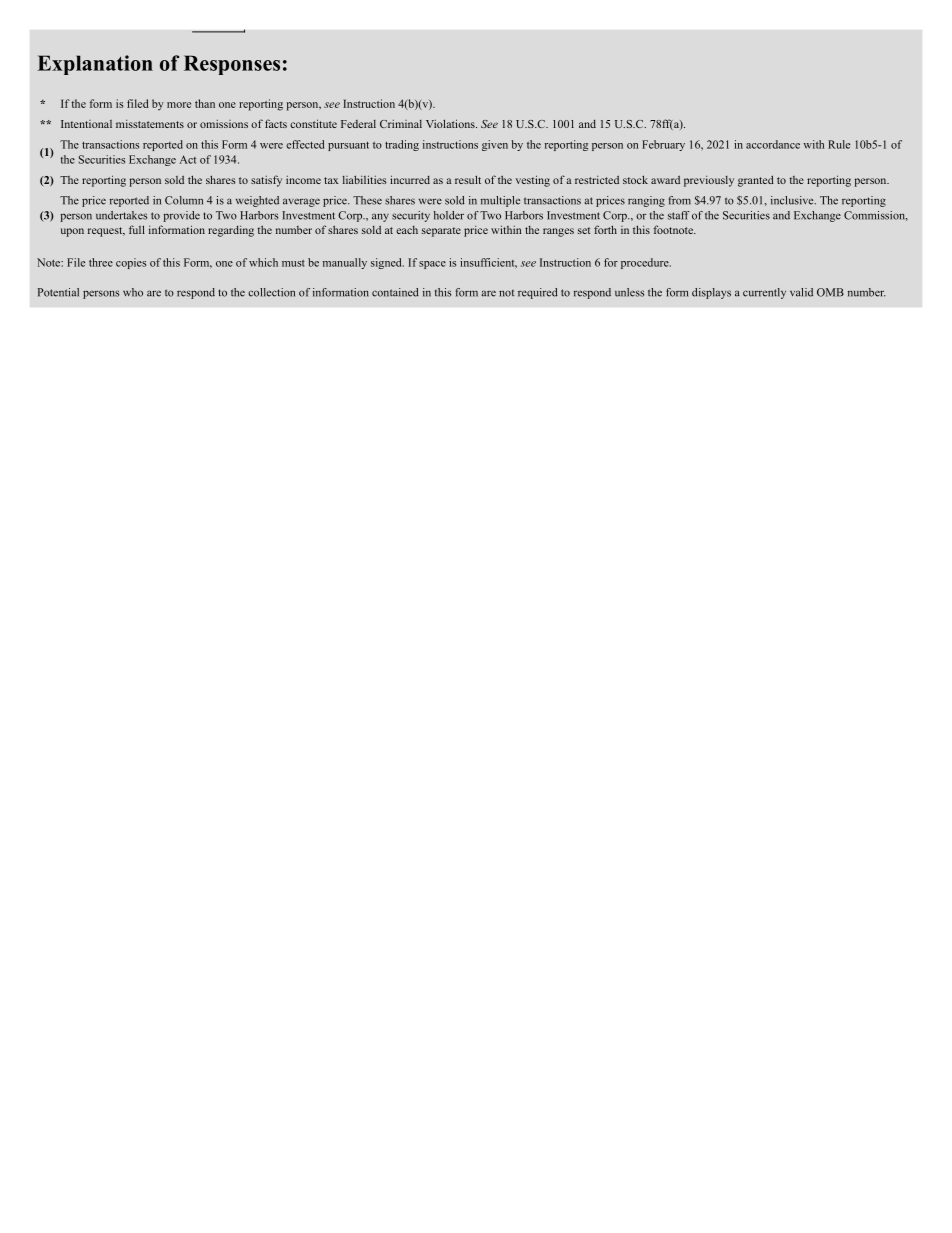 The image size is (952, 1233). What do you see at coordinates (495, 145) in the screenshot?
I see `given` at bounding box center [495, 145].
